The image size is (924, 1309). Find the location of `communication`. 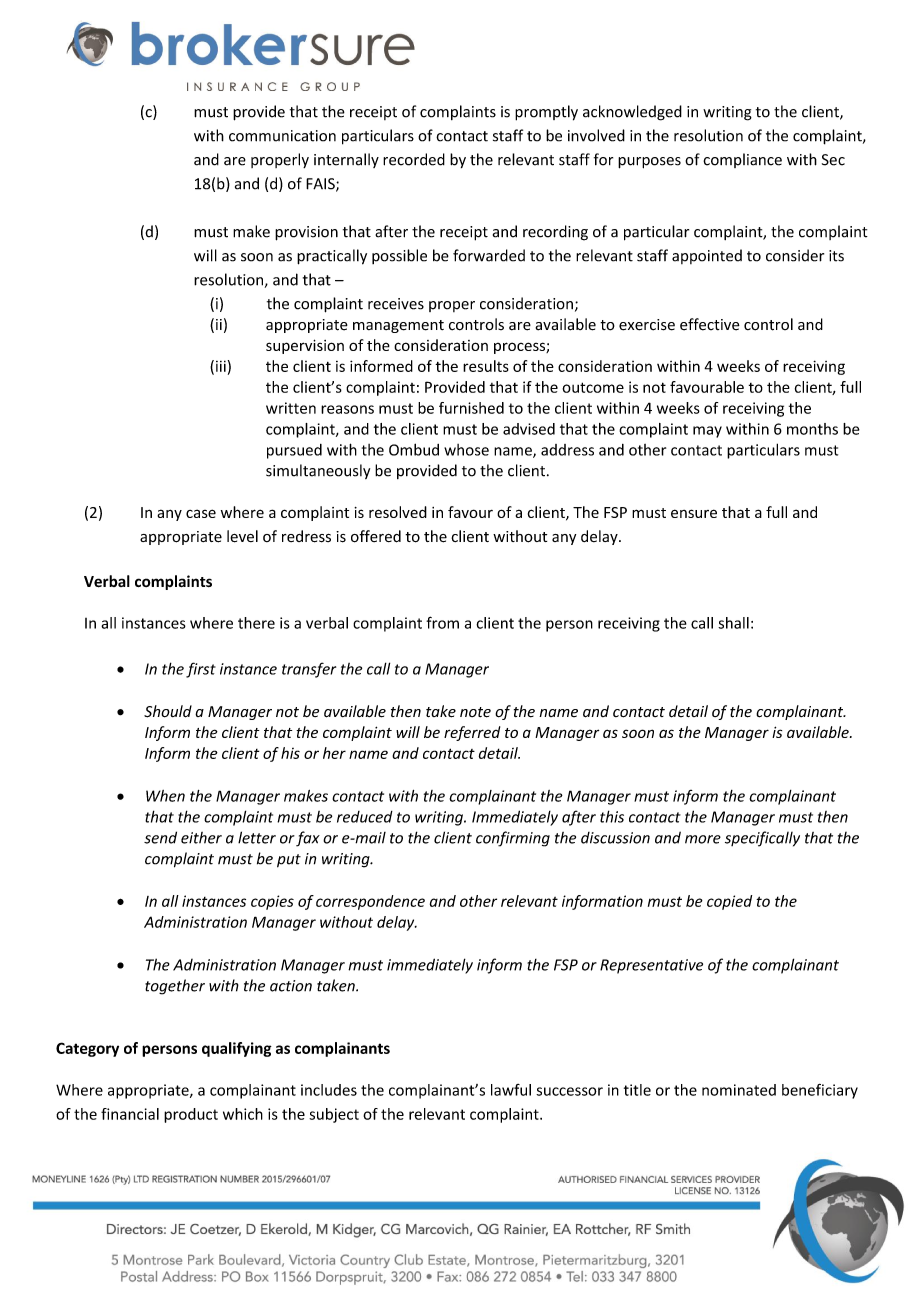

communication is located at coordinates (282, 136).
